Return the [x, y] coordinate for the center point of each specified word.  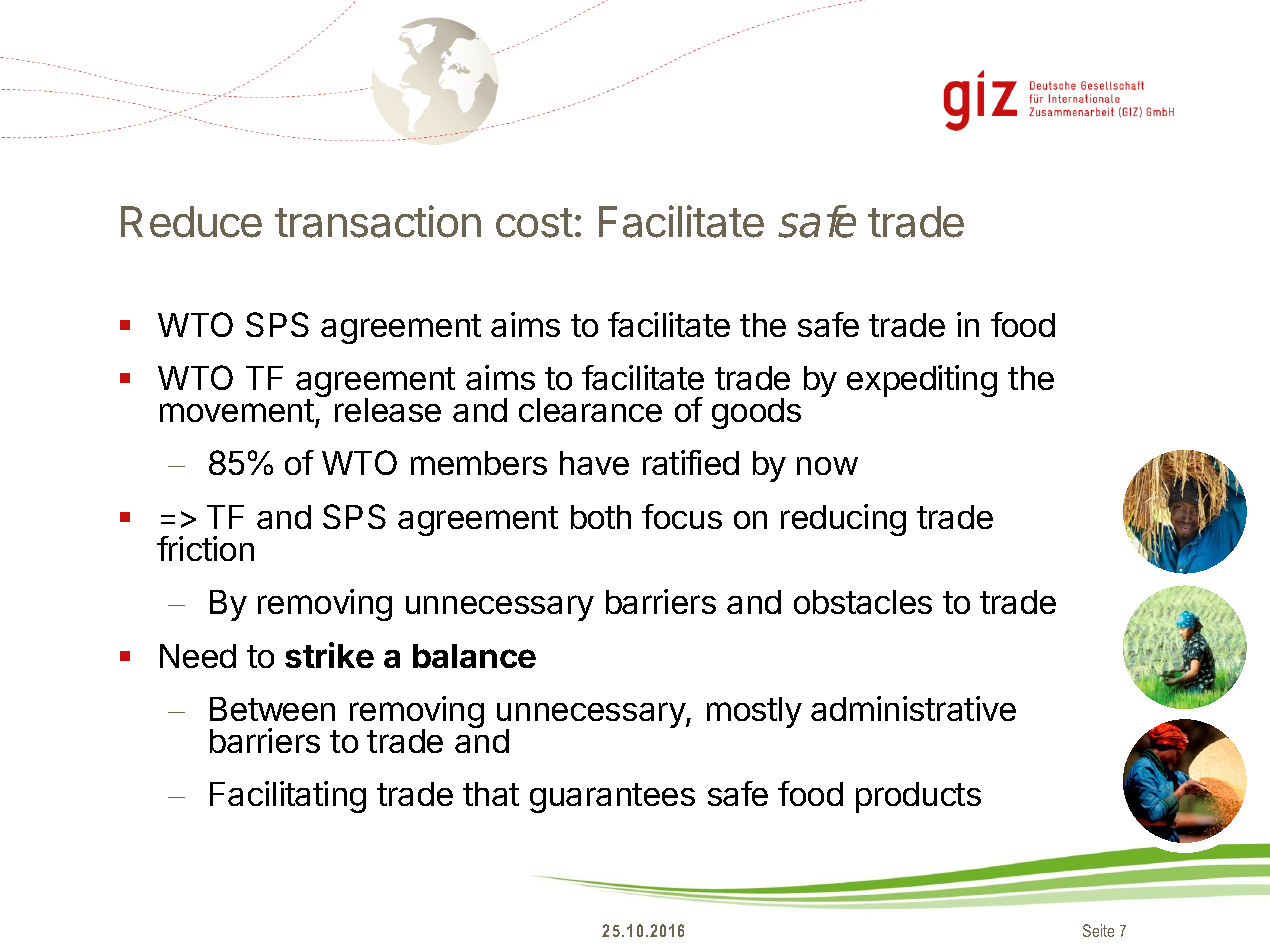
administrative [913, 708]
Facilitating [288, 797]
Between [272, 709]
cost [534, 223]
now [827, 466]
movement [237, 410]
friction [205, 548]
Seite [1098, 930]
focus [682, 516]
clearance [590, 410]
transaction [378, 221]
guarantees [612, 798]
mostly [754, 712]
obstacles [863, 602]
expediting [922, 381]
